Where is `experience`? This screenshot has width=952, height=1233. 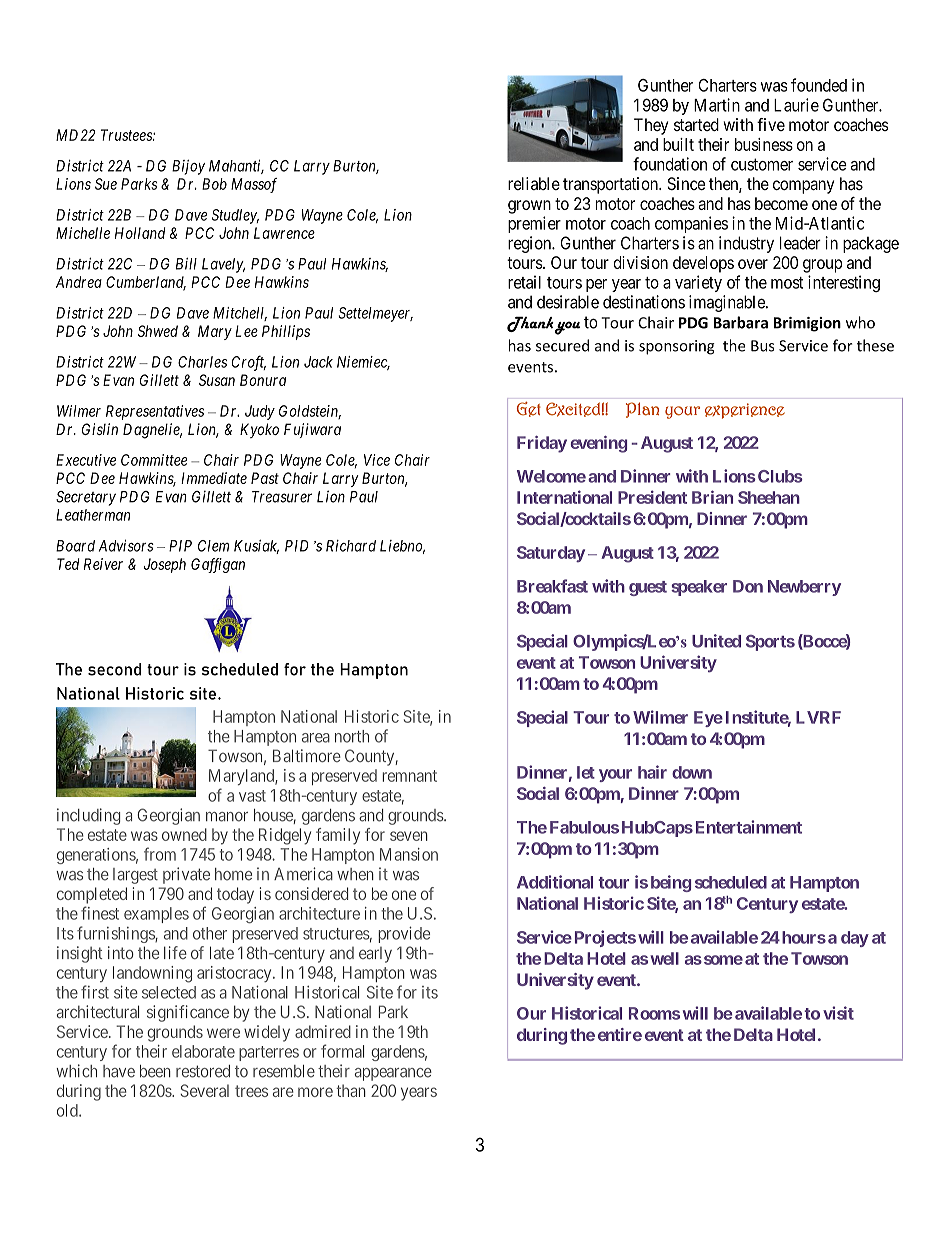 experience is located at coordinates (745, 411).
